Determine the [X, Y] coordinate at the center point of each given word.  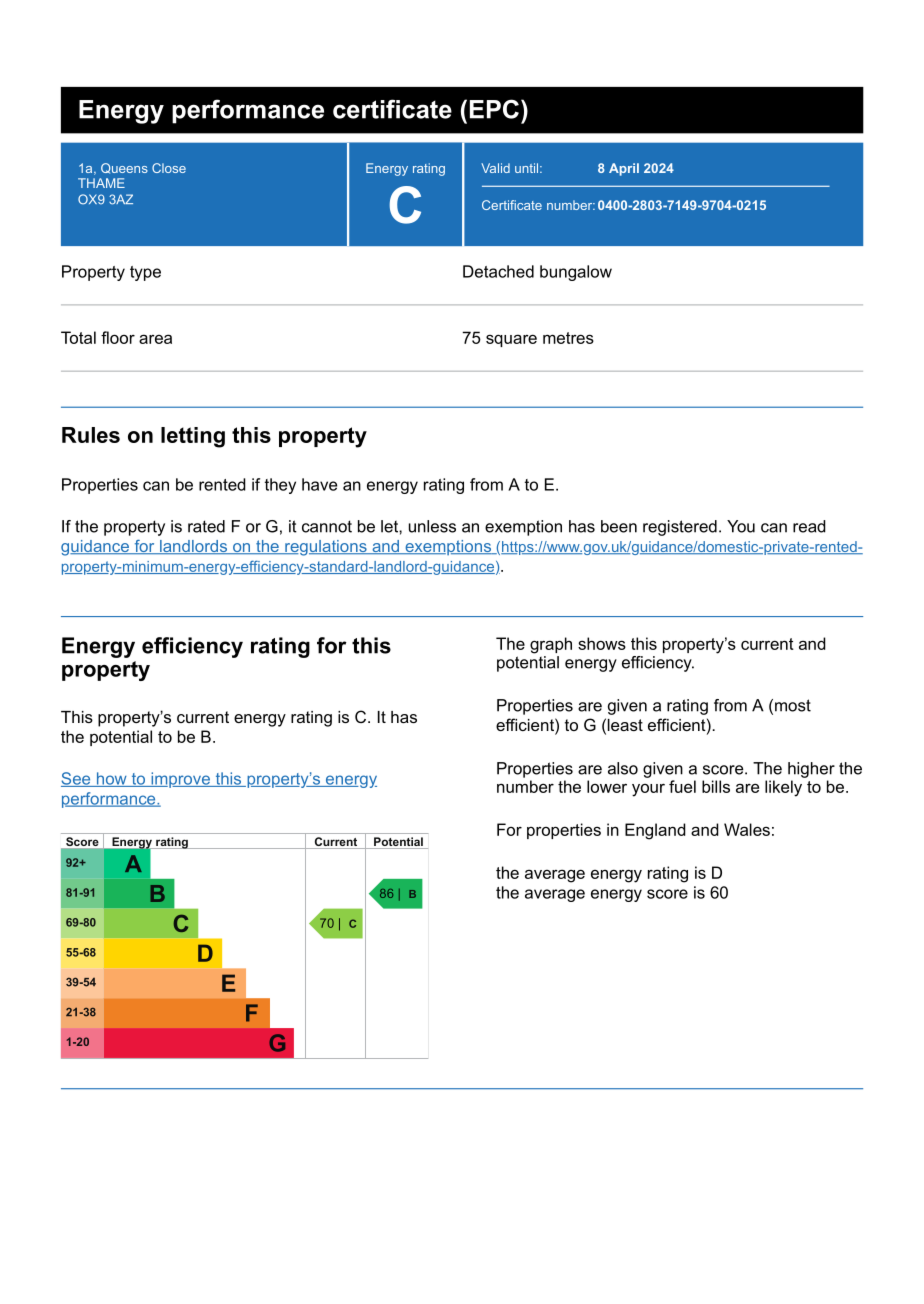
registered [680, 528]
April [624, 169]
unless [432, 526]
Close [169, 168]
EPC [494, 109]
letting [193, 437]
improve [180, 780]
